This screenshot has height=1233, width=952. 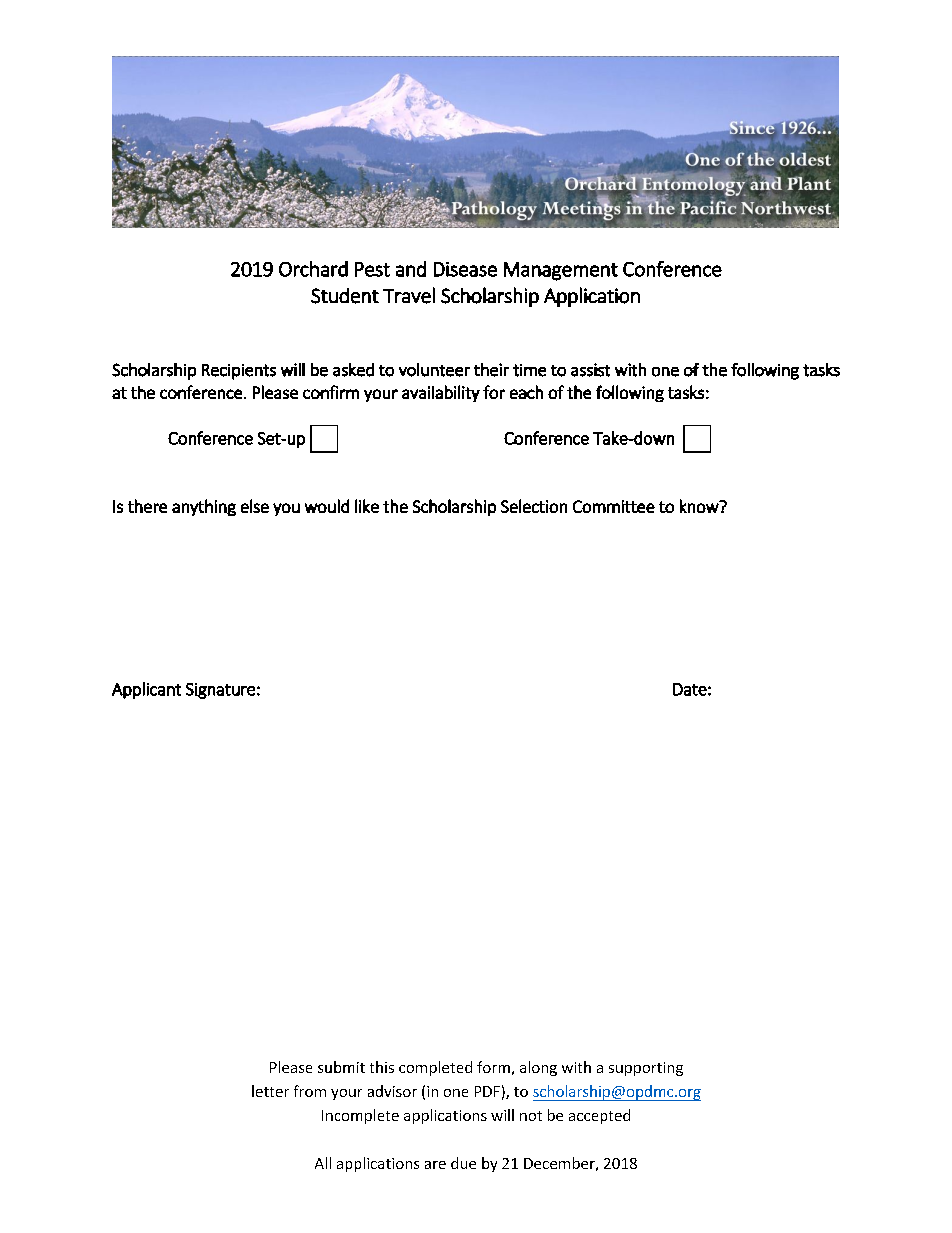 I want to click on Travel, so click(x=409, y=295).
